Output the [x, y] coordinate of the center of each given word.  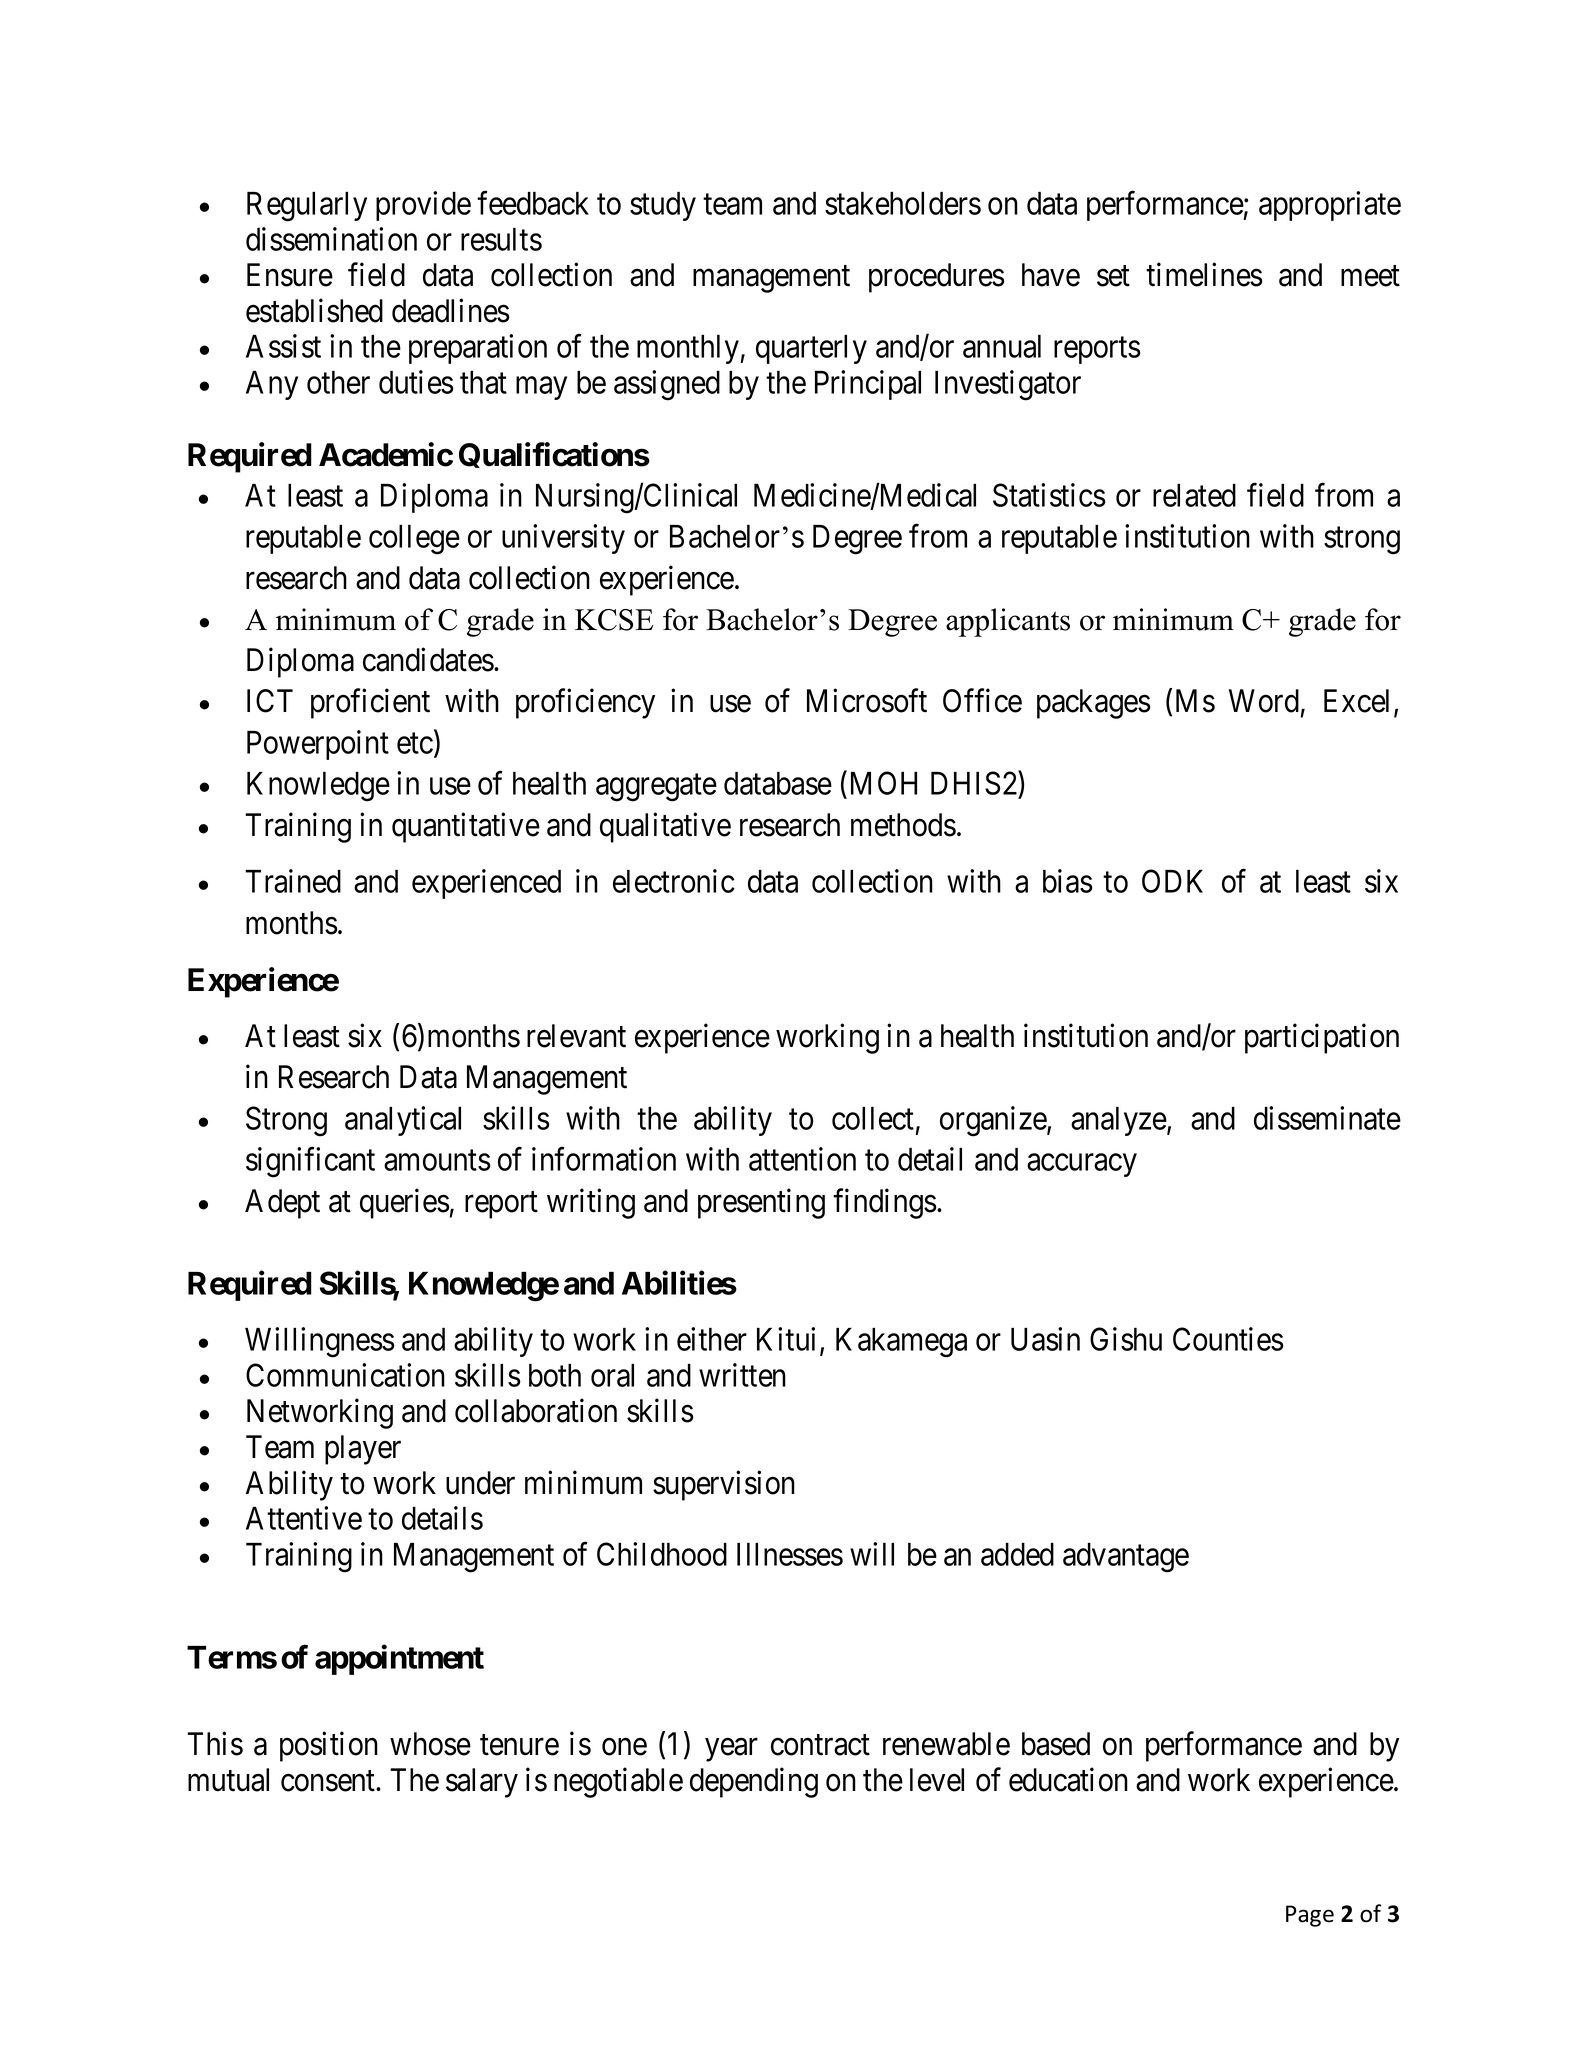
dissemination [331, 239]
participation [1322, 1039]
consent [329, 1781]
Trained [293, 881]
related [1194, 495]
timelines [1204, 275]
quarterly [811, 349]
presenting [761, 1203]
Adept [282, 1204]
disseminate [1327, 1118]
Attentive [304, 1518]
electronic [674, 881]
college [414, 539]
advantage [1126, 1558]
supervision [724, 1485]
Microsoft [867, 701]
